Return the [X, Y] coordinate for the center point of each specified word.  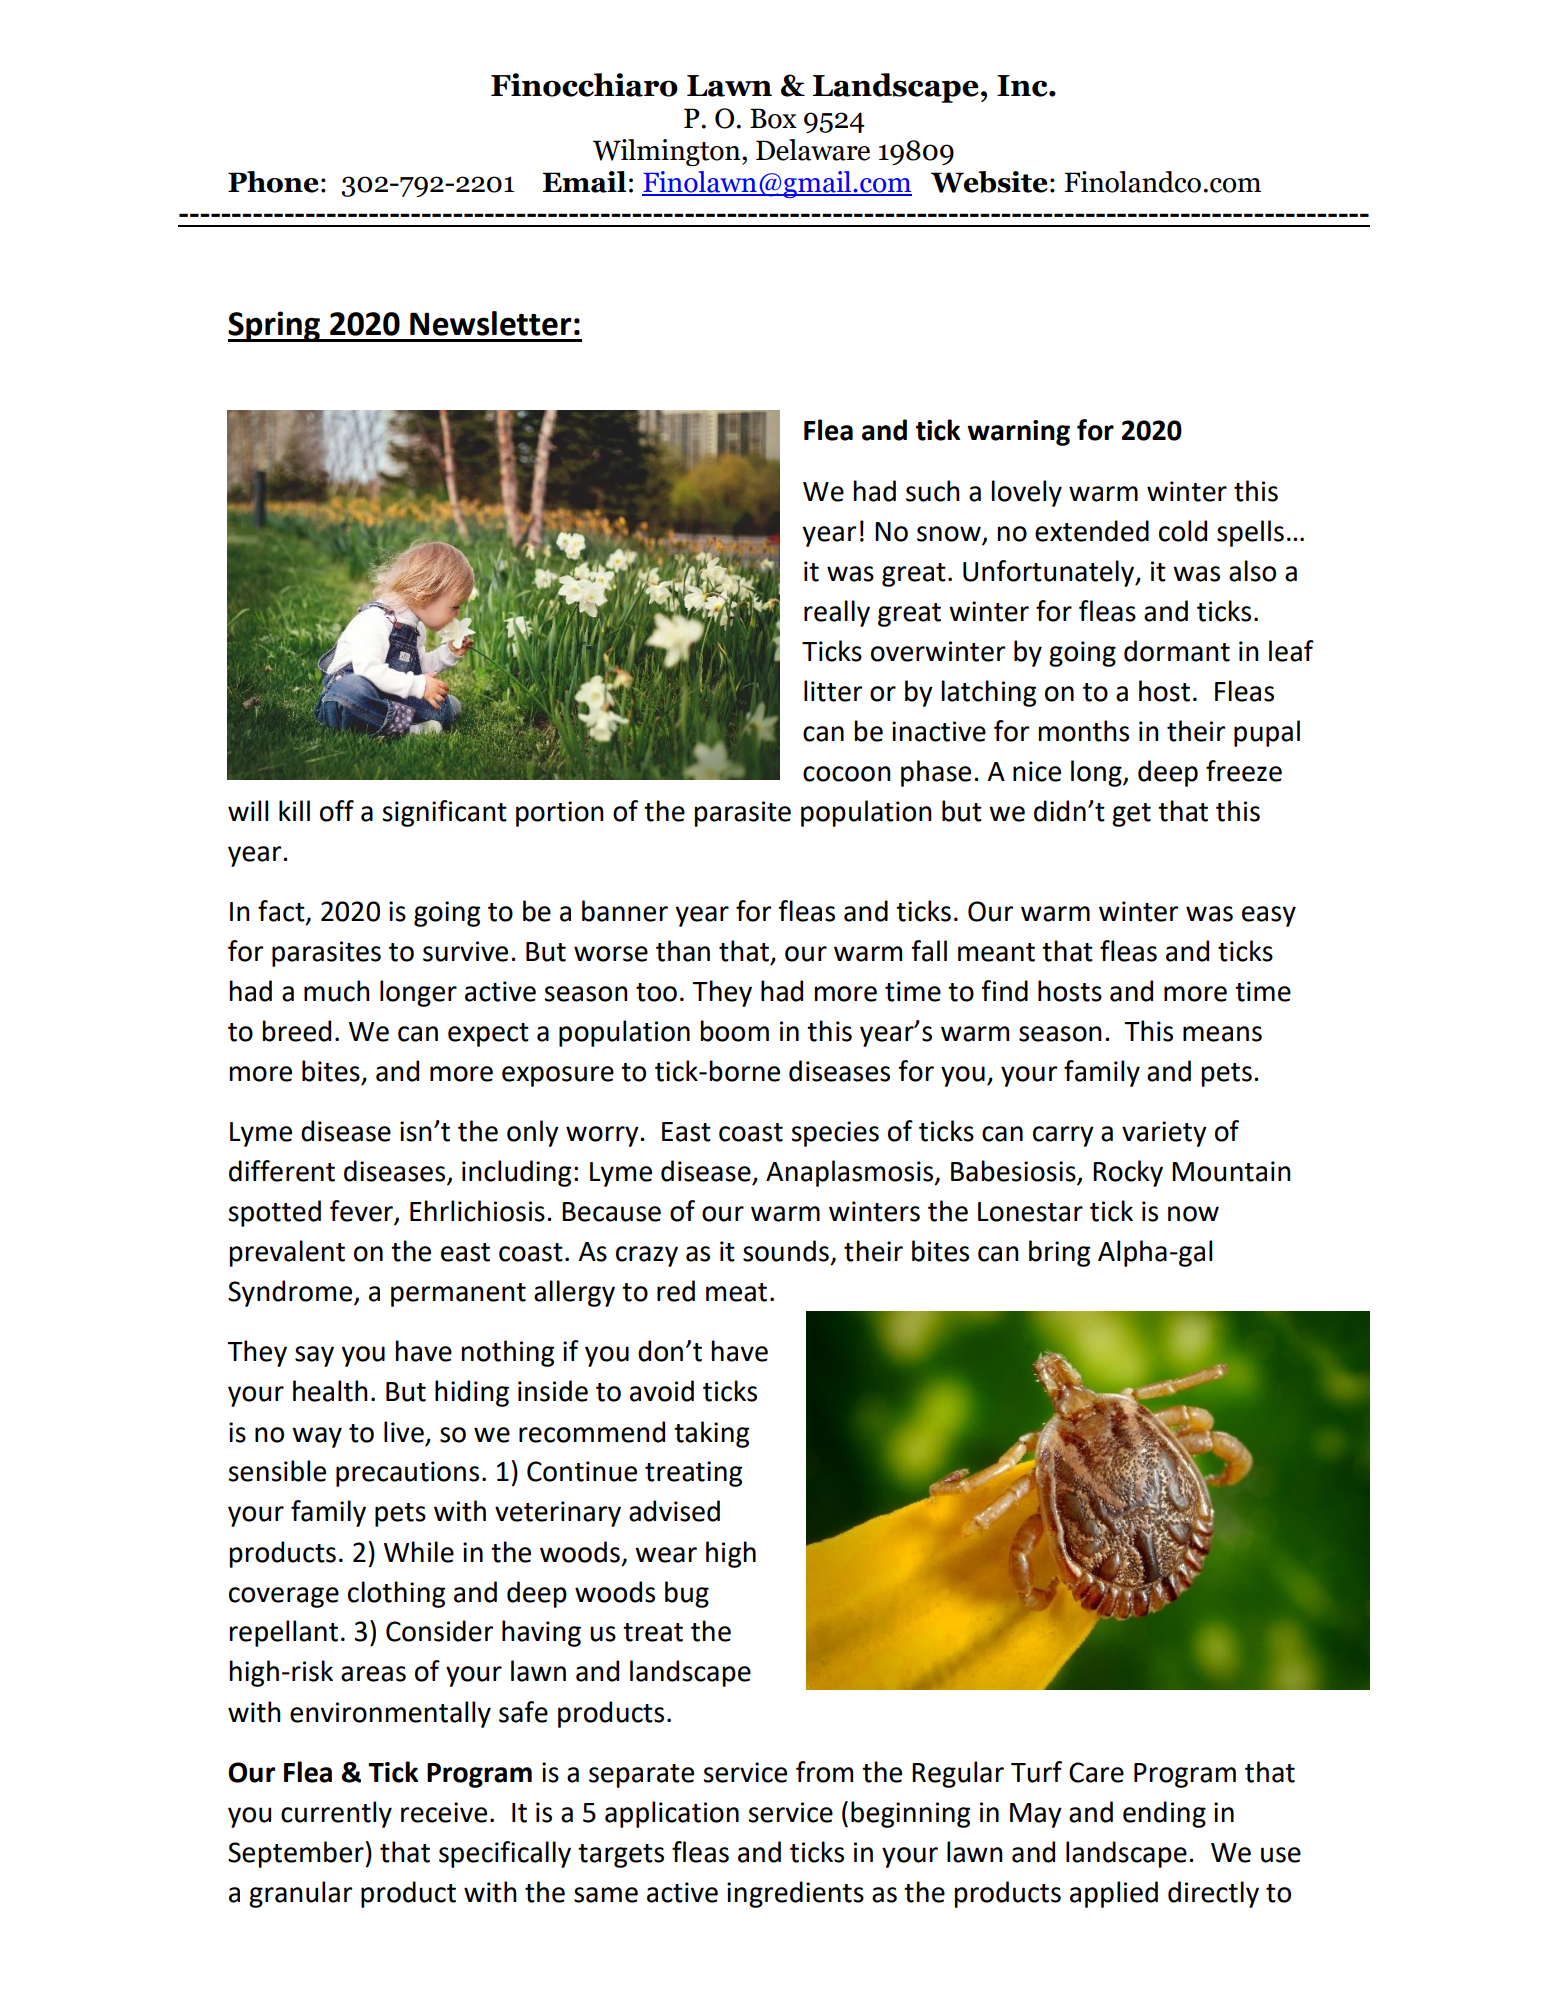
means [1222, 1034]
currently [336, 1814]
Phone [273, 182]
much [337, 991]
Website [989, 182]
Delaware [813, 150]
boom [735, 1031]
